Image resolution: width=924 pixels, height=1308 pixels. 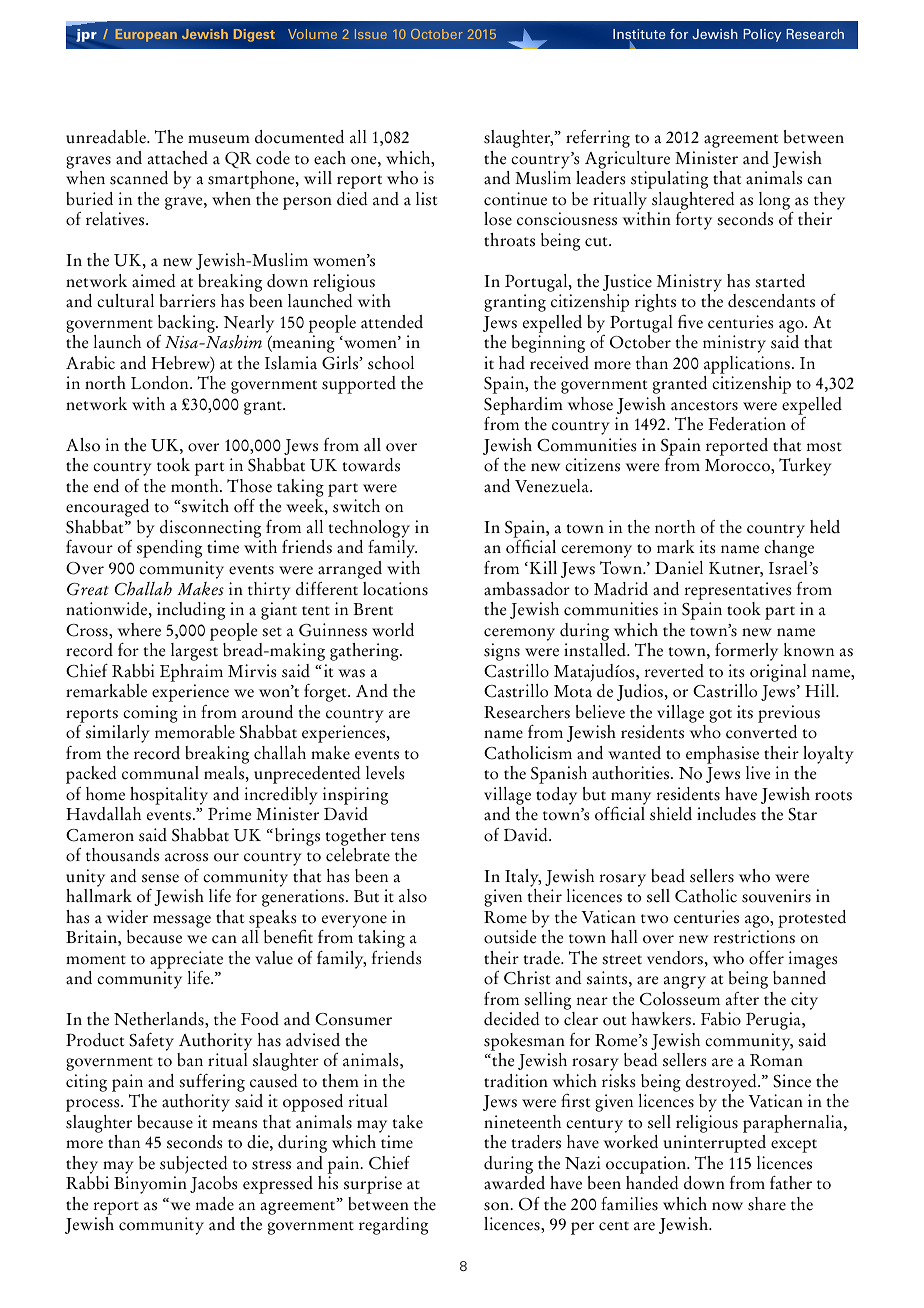 I want to click on European, so click(x=146, y=35).
